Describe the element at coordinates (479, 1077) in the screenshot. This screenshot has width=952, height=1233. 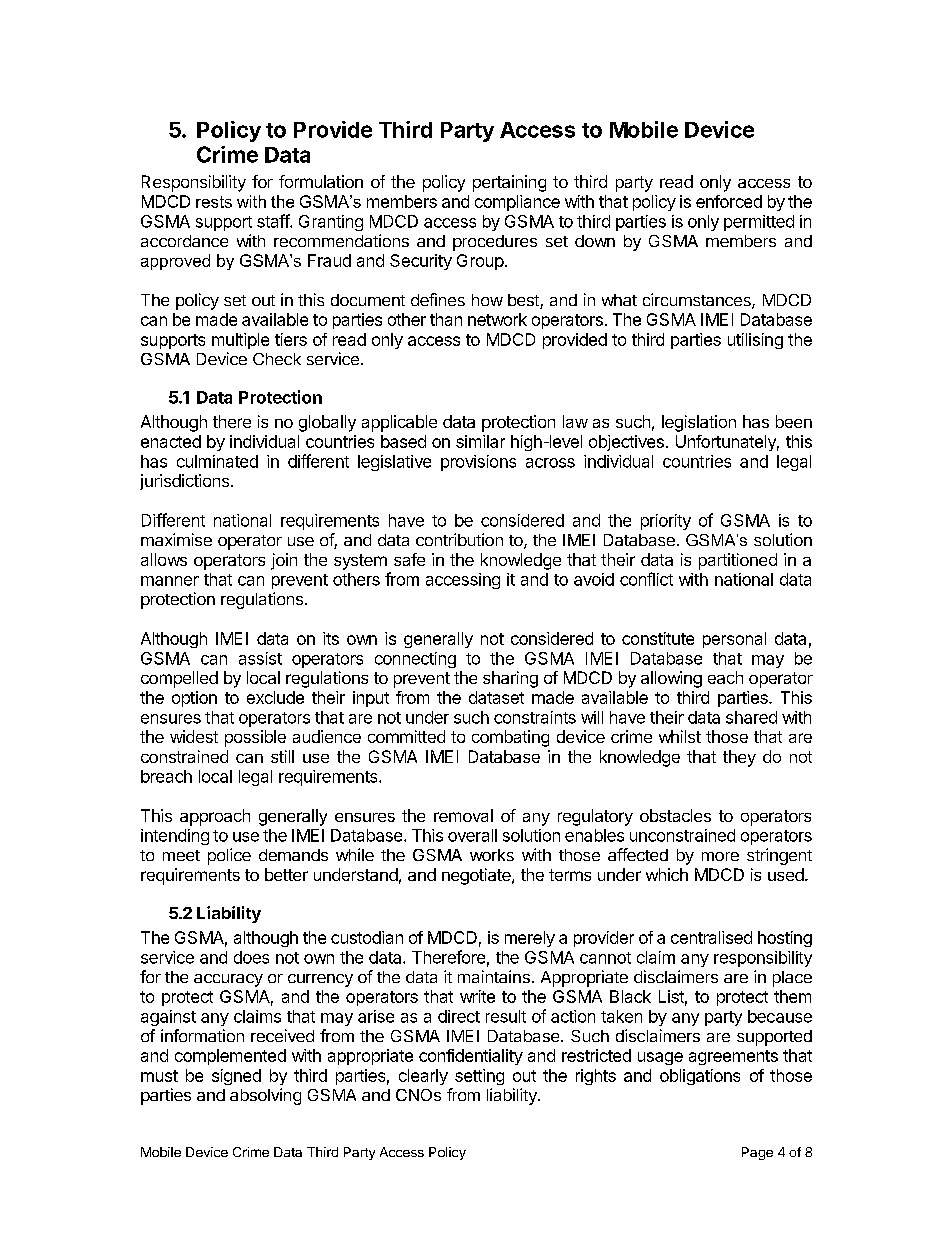
I see `setting` at that location.
